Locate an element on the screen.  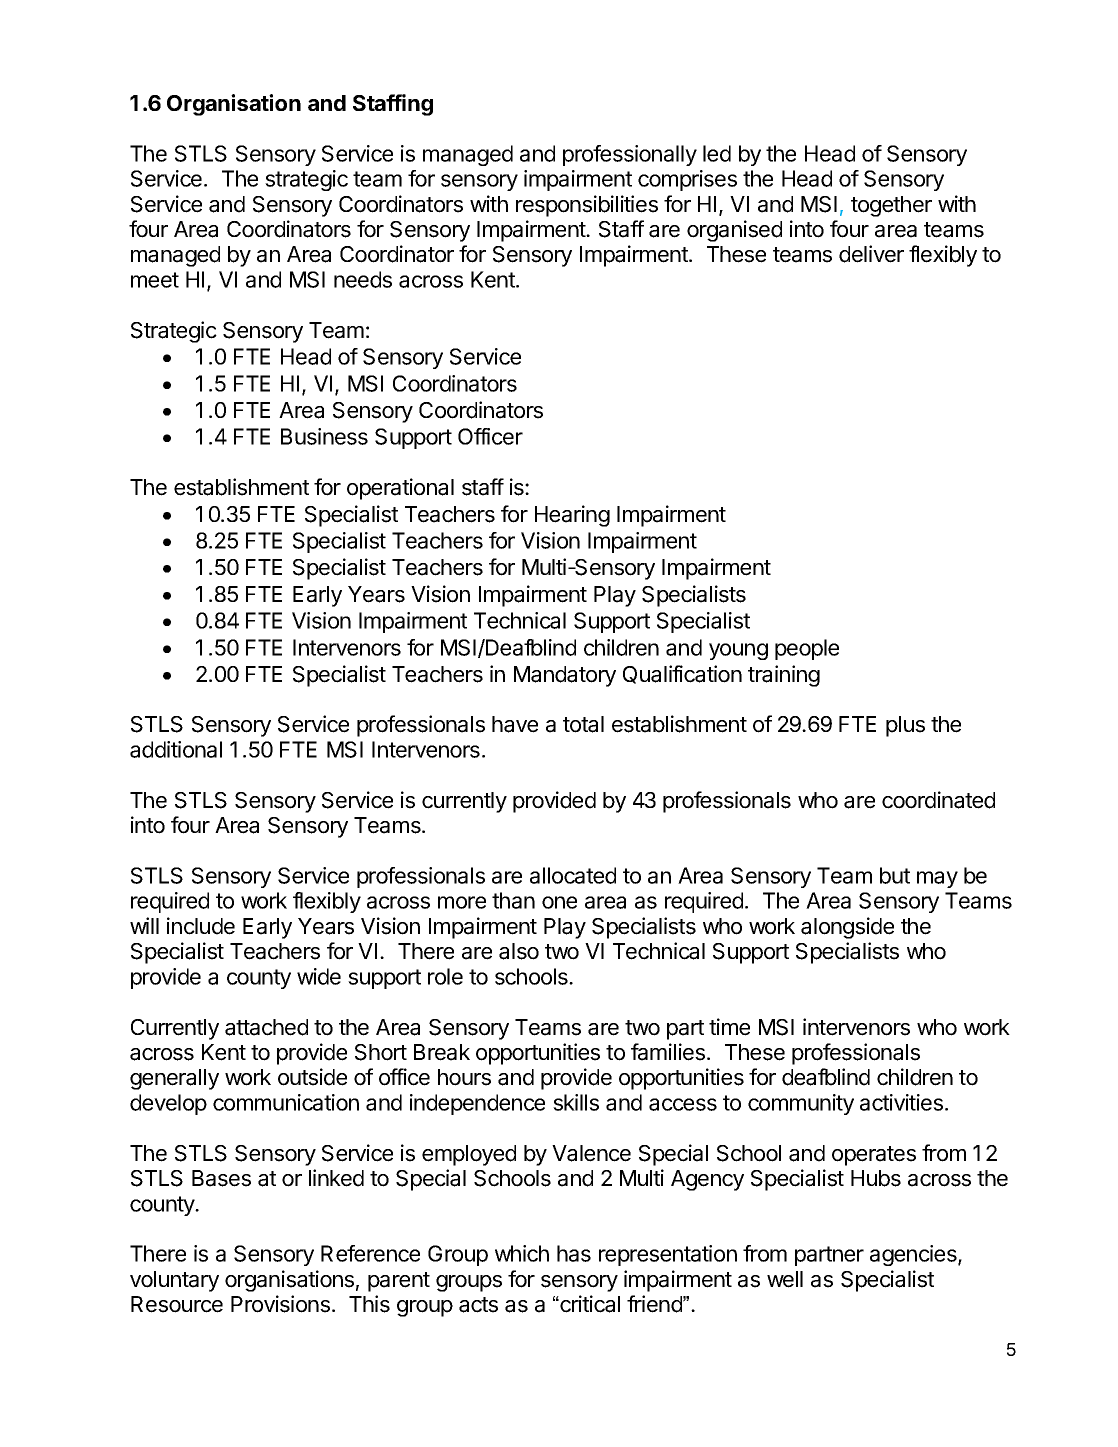
voluntary is located at coordinates (174, 1281).
